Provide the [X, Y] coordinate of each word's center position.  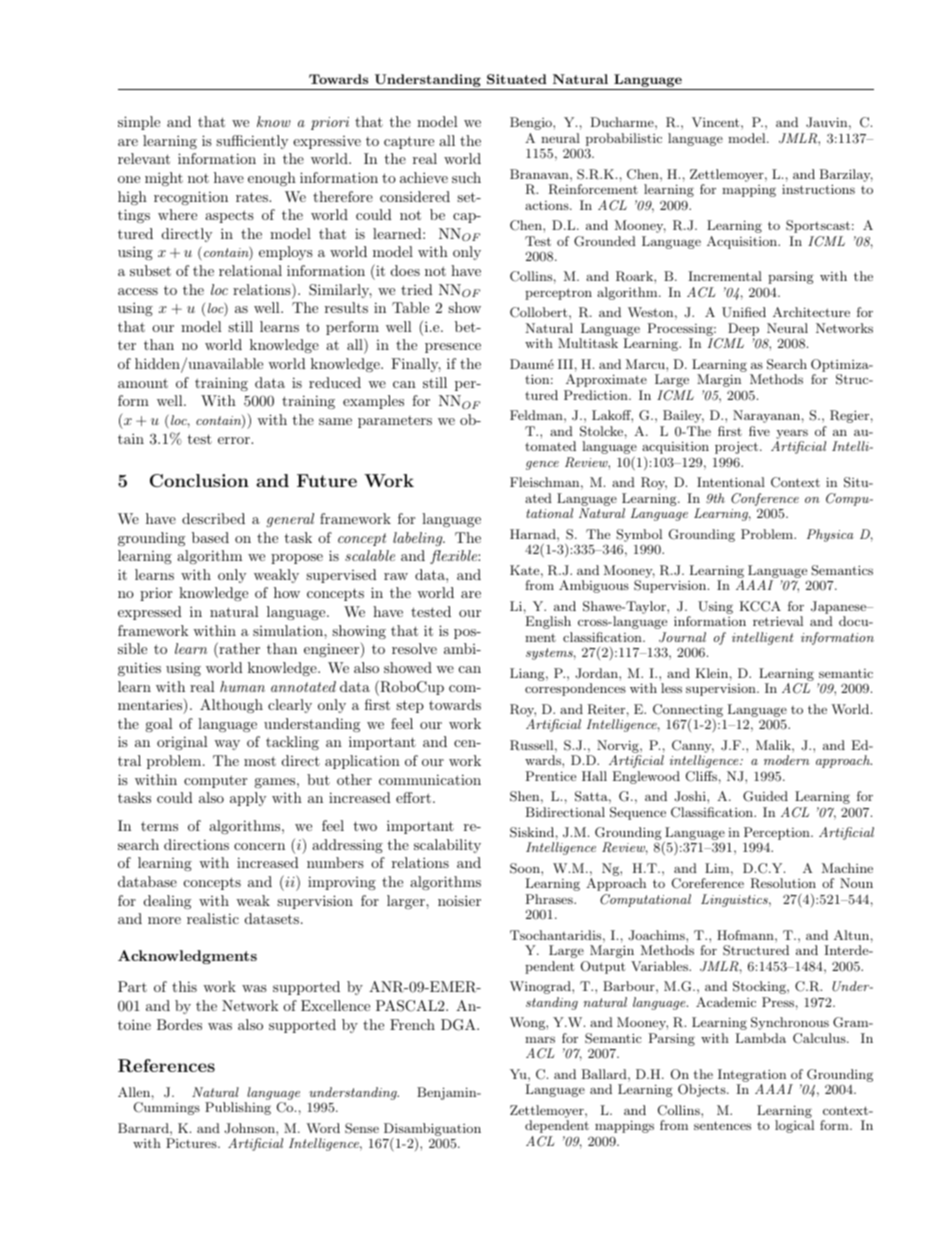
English [548, 622]
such [466, 177]
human [242, 686]
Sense [362, 1128]
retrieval [778, 621]
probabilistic [624, 139]
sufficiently [252, 142]
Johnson [250, 1128]
